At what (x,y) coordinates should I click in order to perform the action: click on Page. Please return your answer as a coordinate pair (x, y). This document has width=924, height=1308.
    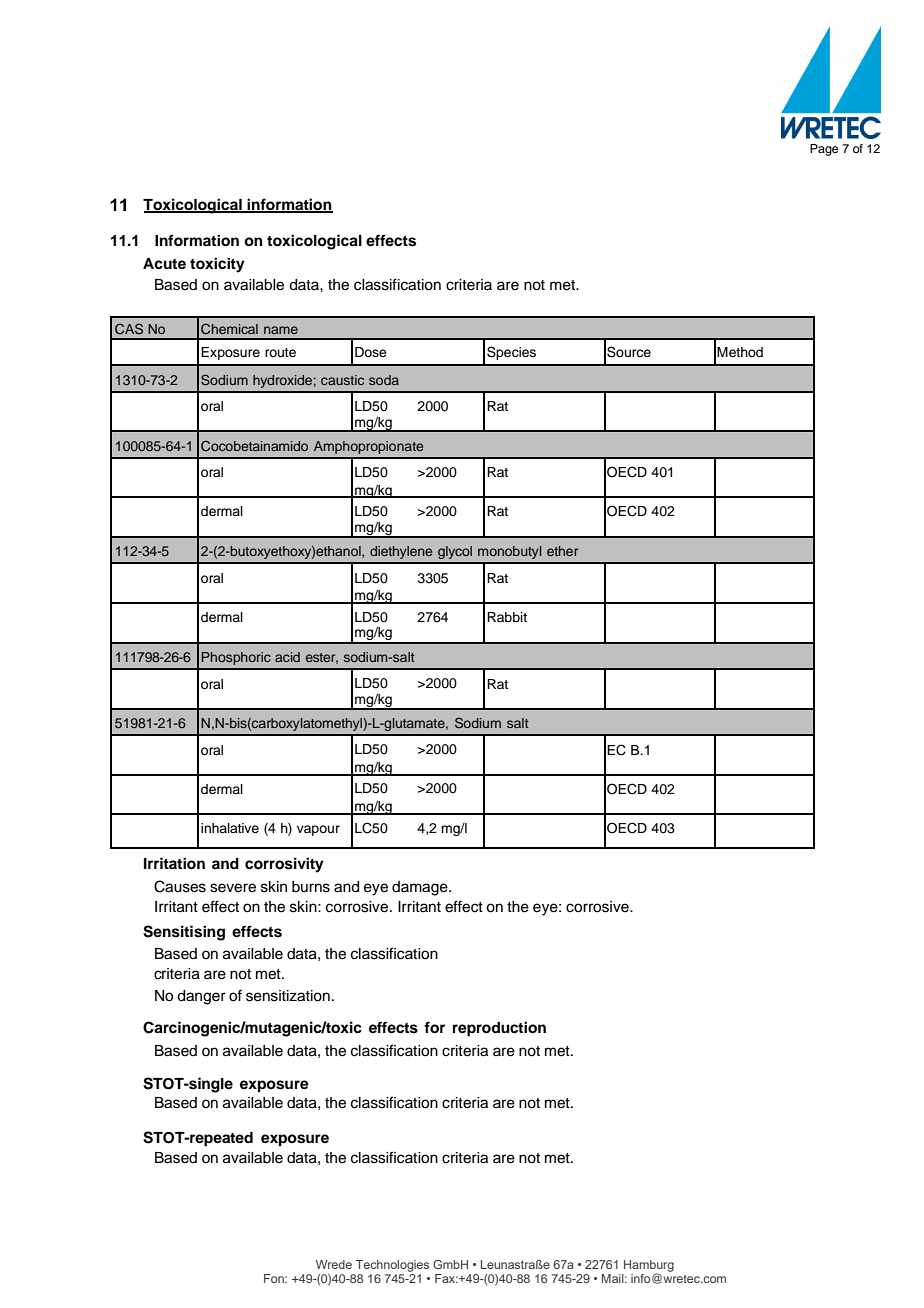
    Looking at the image, I should click on (824, 150).
